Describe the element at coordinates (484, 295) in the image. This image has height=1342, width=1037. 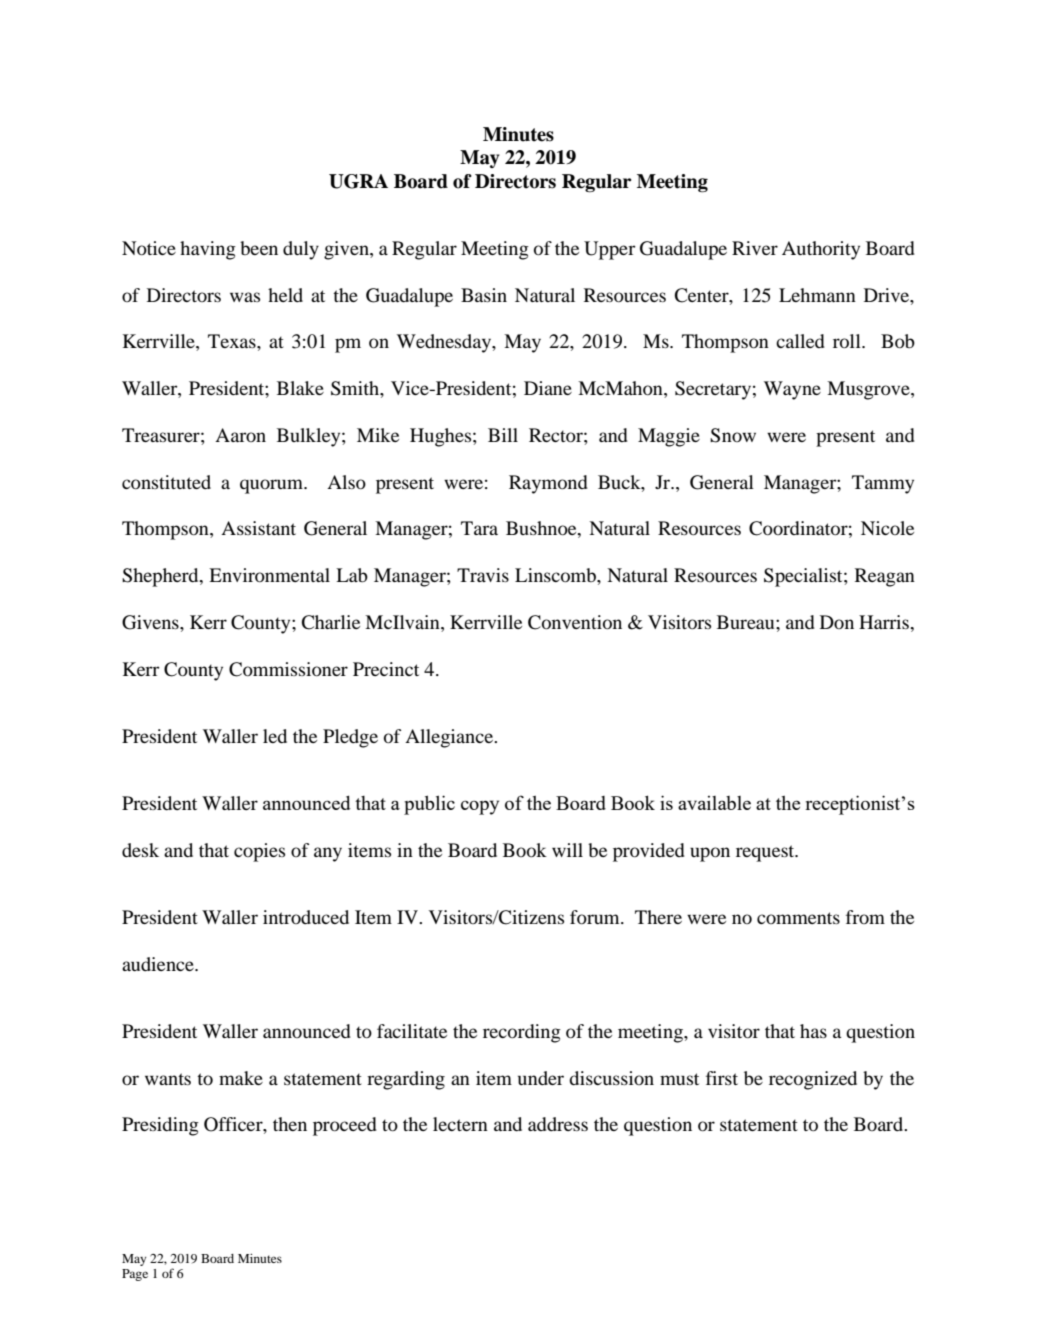
I see `Basin` at that location.
